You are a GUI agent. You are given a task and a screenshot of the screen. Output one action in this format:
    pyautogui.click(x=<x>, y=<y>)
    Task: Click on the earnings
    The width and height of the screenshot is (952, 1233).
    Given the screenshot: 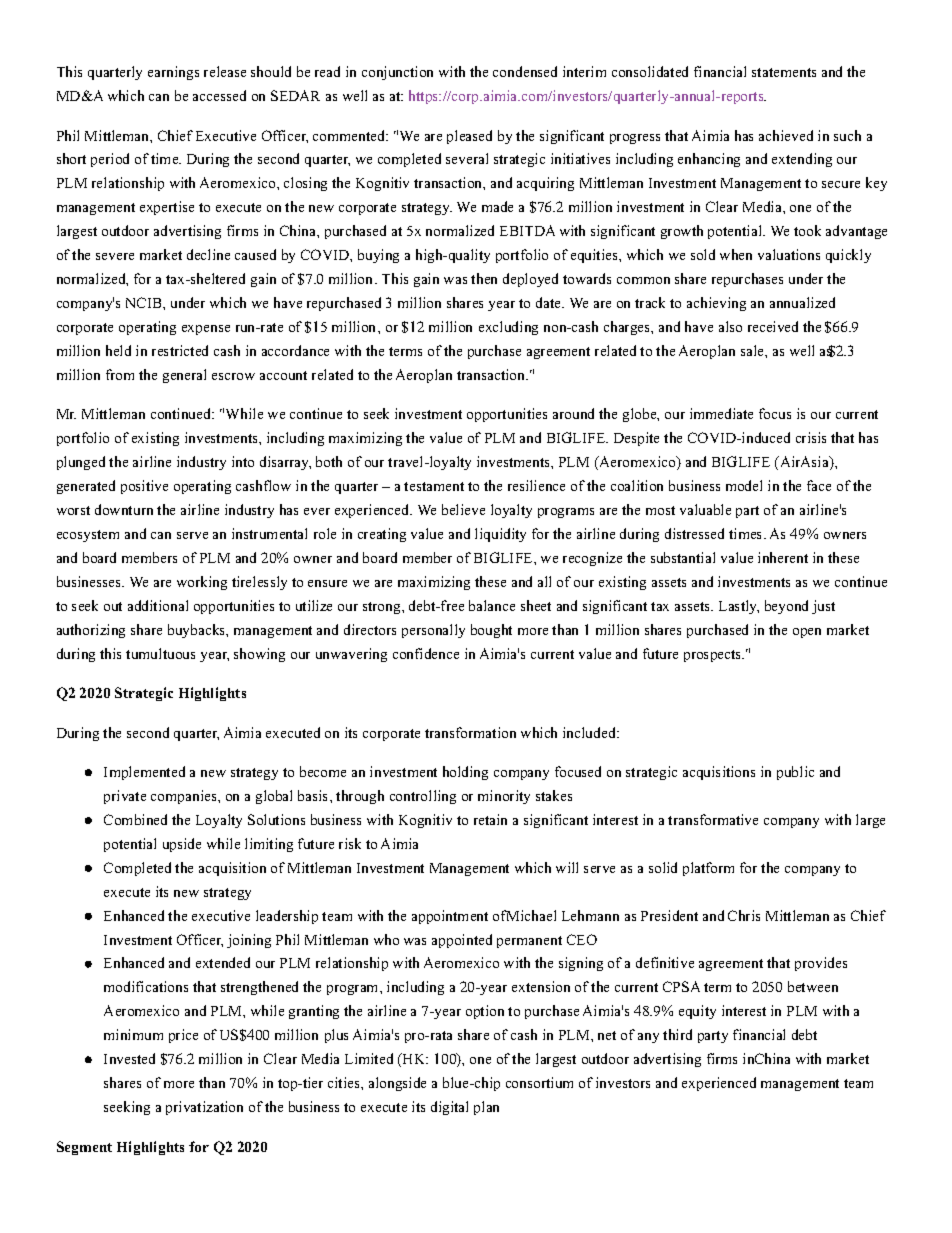 What is the action you would take?
    pyautogui.click(x=173, y=73)
